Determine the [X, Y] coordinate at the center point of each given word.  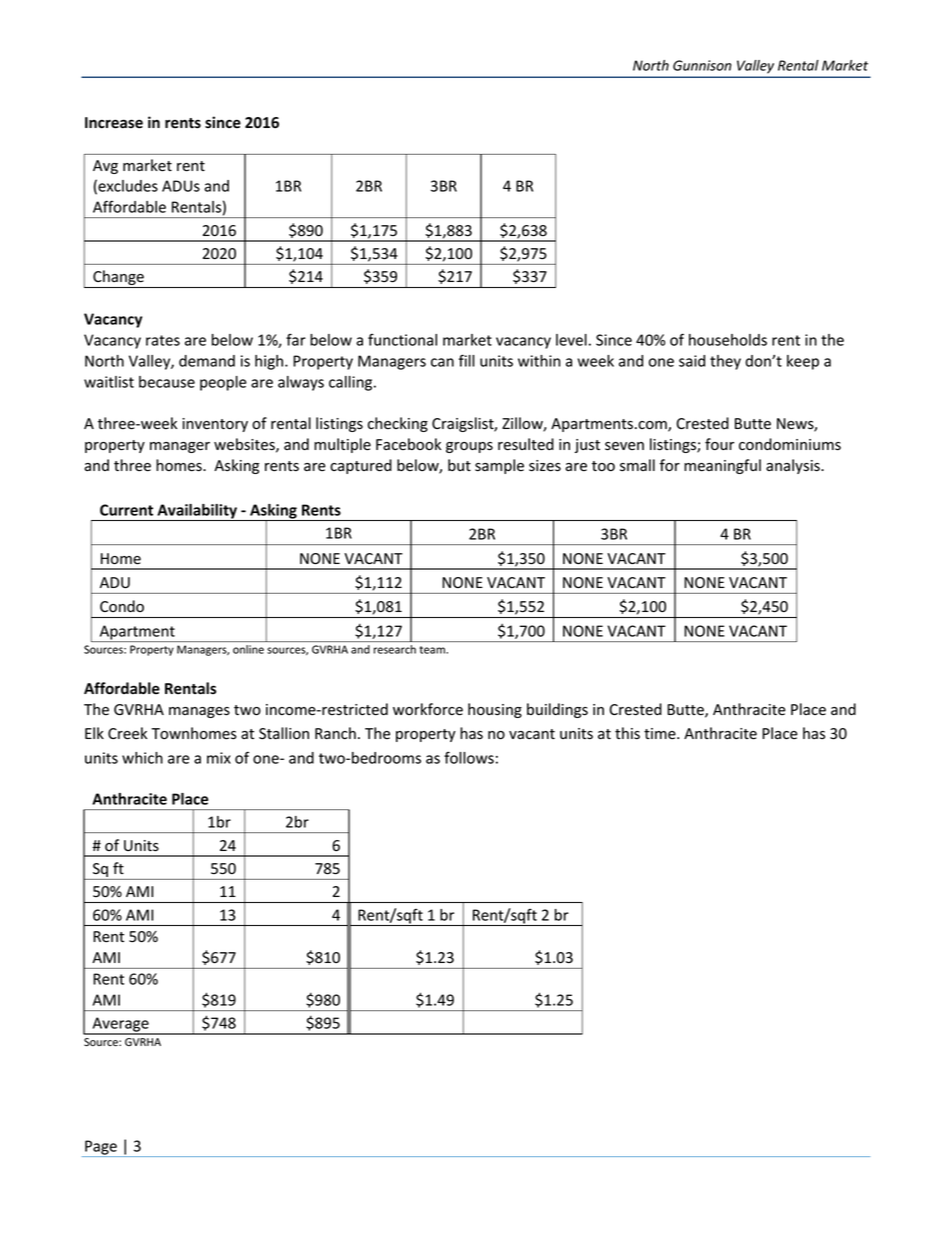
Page [101, 1148]
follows [469, 757]
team [433, 650]
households [728, 340]
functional [402, 340]
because [167, 382]
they [725, 362]
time [661, 734]
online [248, 649]
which [142, 758]
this [627, 733]
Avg [105, 167]
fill [467, 360]
